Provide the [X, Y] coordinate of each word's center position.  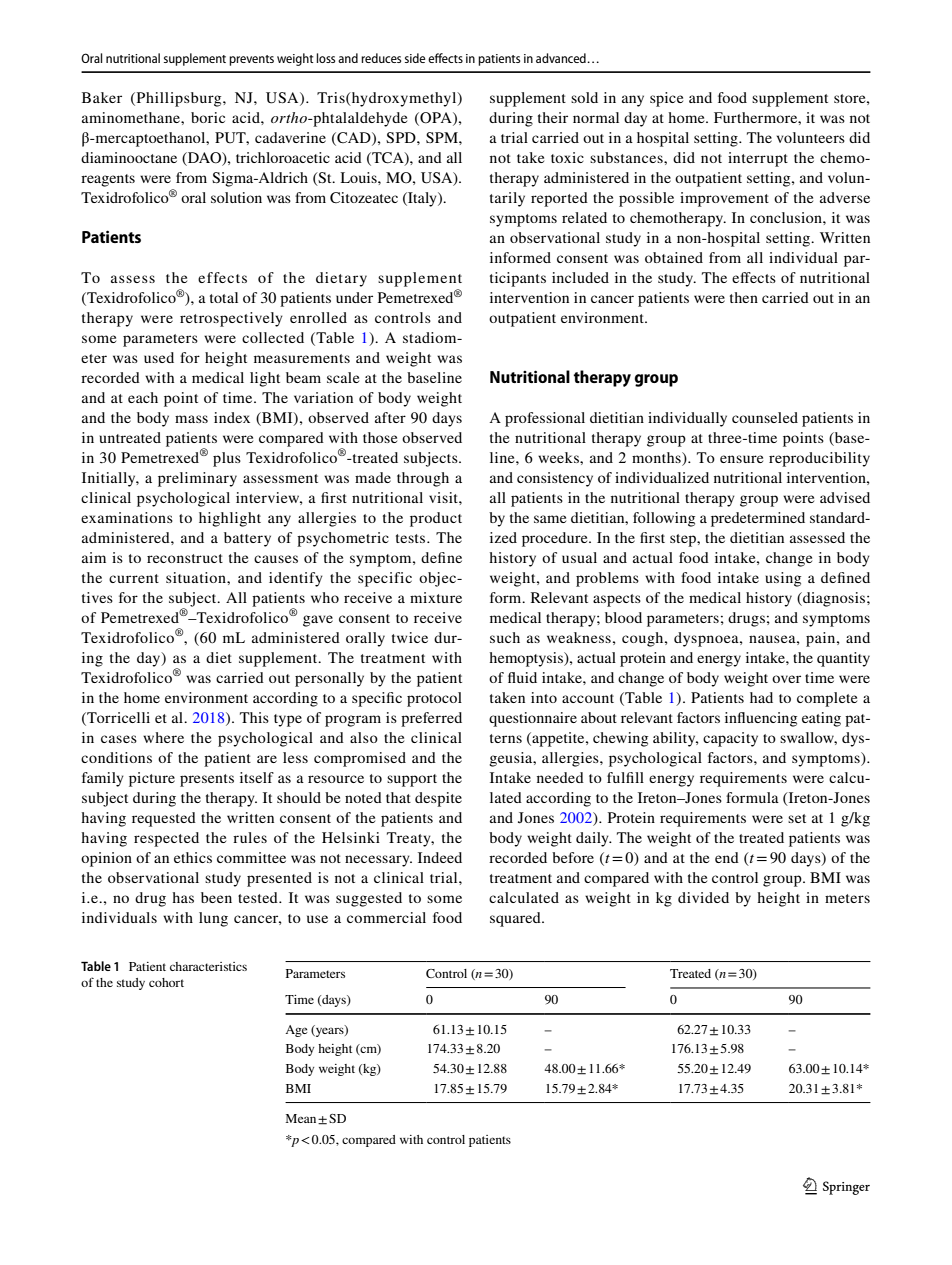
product [436, 519]
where [163, 737]
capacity [730, 739]
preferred [431, 719]
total [224, 297]
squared [516, 919]
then [744, 297]
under [354, 297]
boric [208, 117]
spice [666, 99]
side [415, 58]
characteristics [208, 966]
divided [703, 897]
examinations [127, 517]
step [684, 540]
